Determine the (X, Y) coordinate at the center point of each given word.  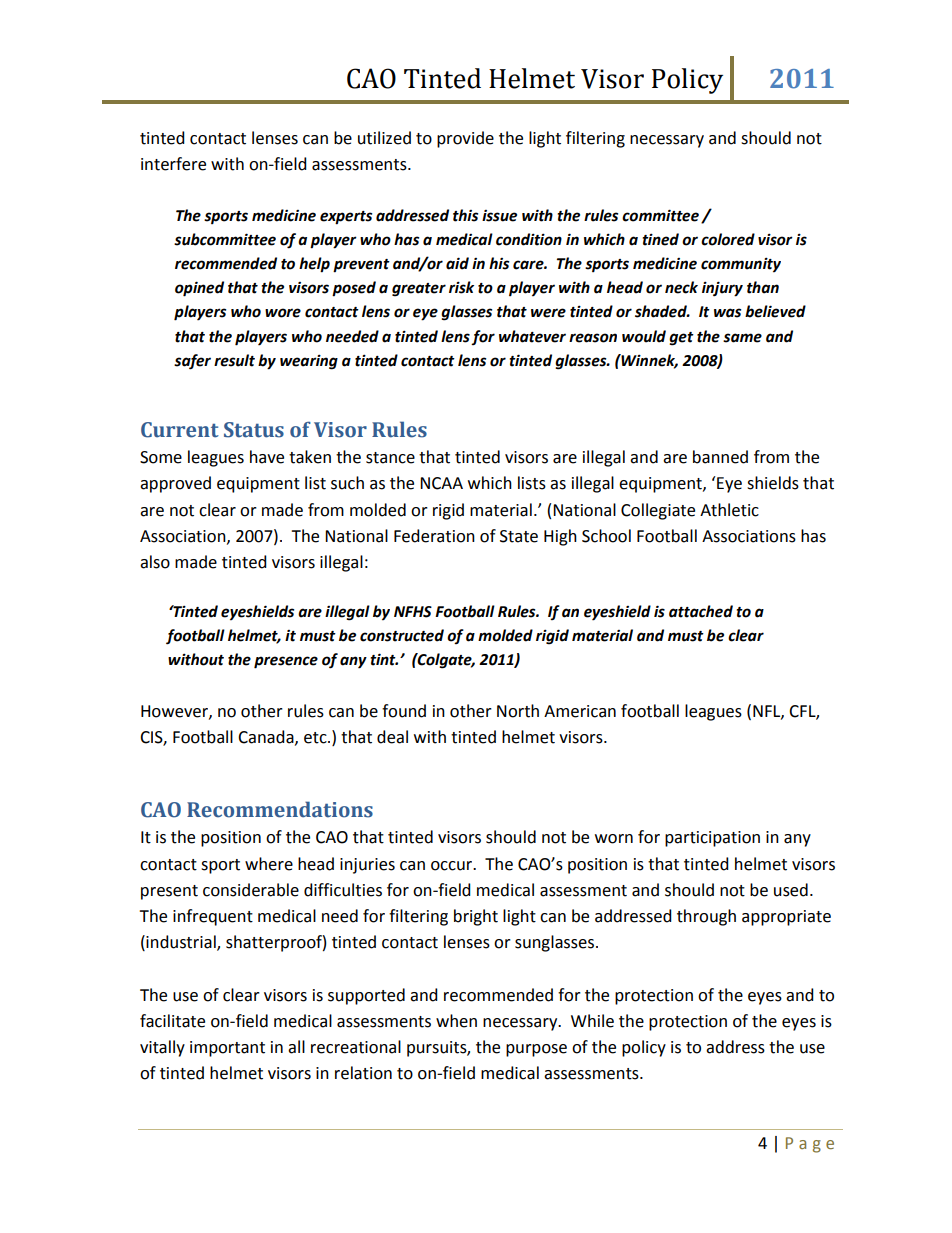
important (227, 1049)
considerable (251, 890)
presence (286, 662)
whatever (532, 336)
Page (810, 1145)
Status (254, 430)
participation (712, 839)
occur (453, 866)
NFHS (413, 612)
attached (701, 611)
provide (465, 139)
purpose (536, 1050)
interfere (173, 164)
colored (728, 239)
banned (720, 457)
